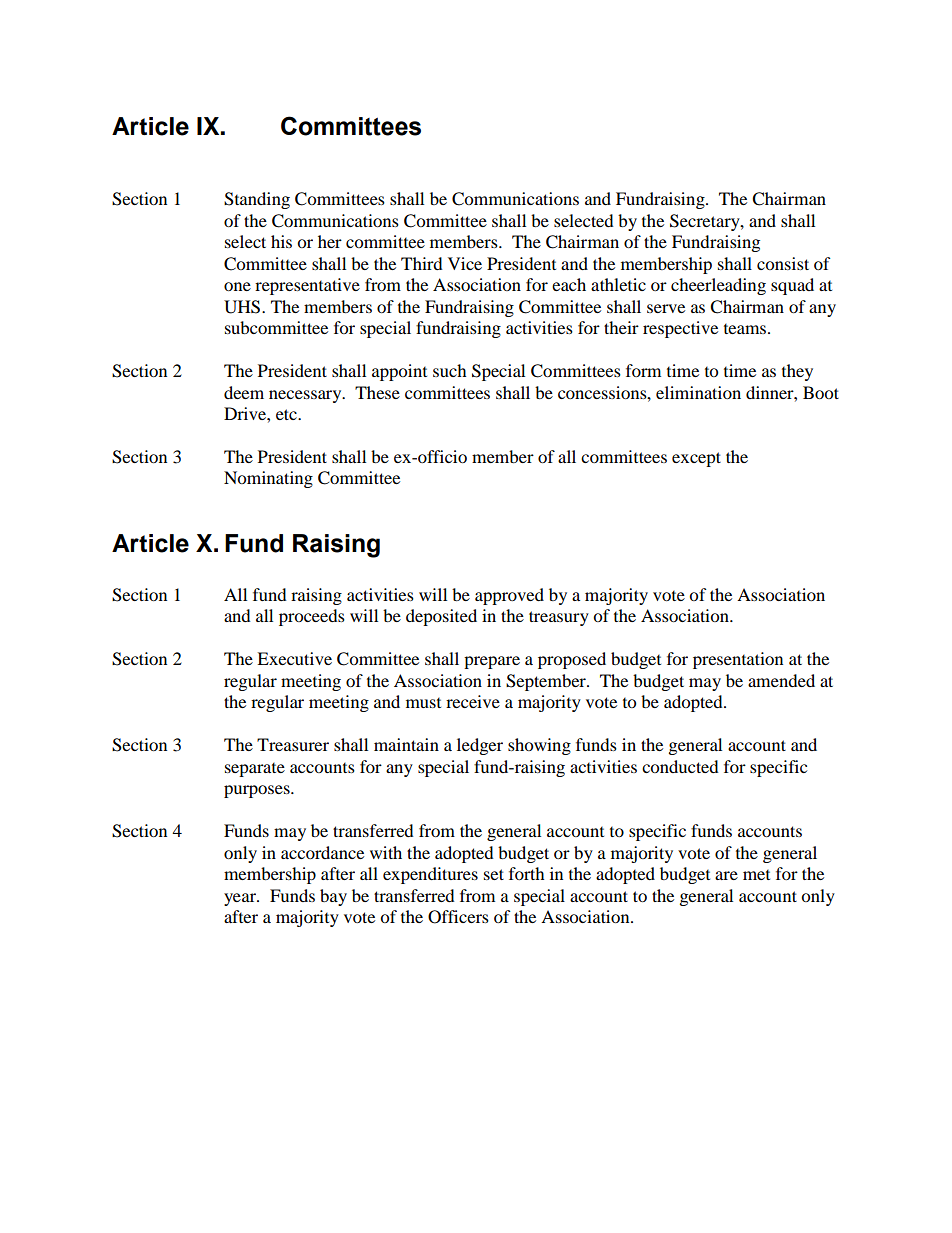 The width and height of the screenshot is (952, 1233). I want to click on proceeds, so click(312, 617).
